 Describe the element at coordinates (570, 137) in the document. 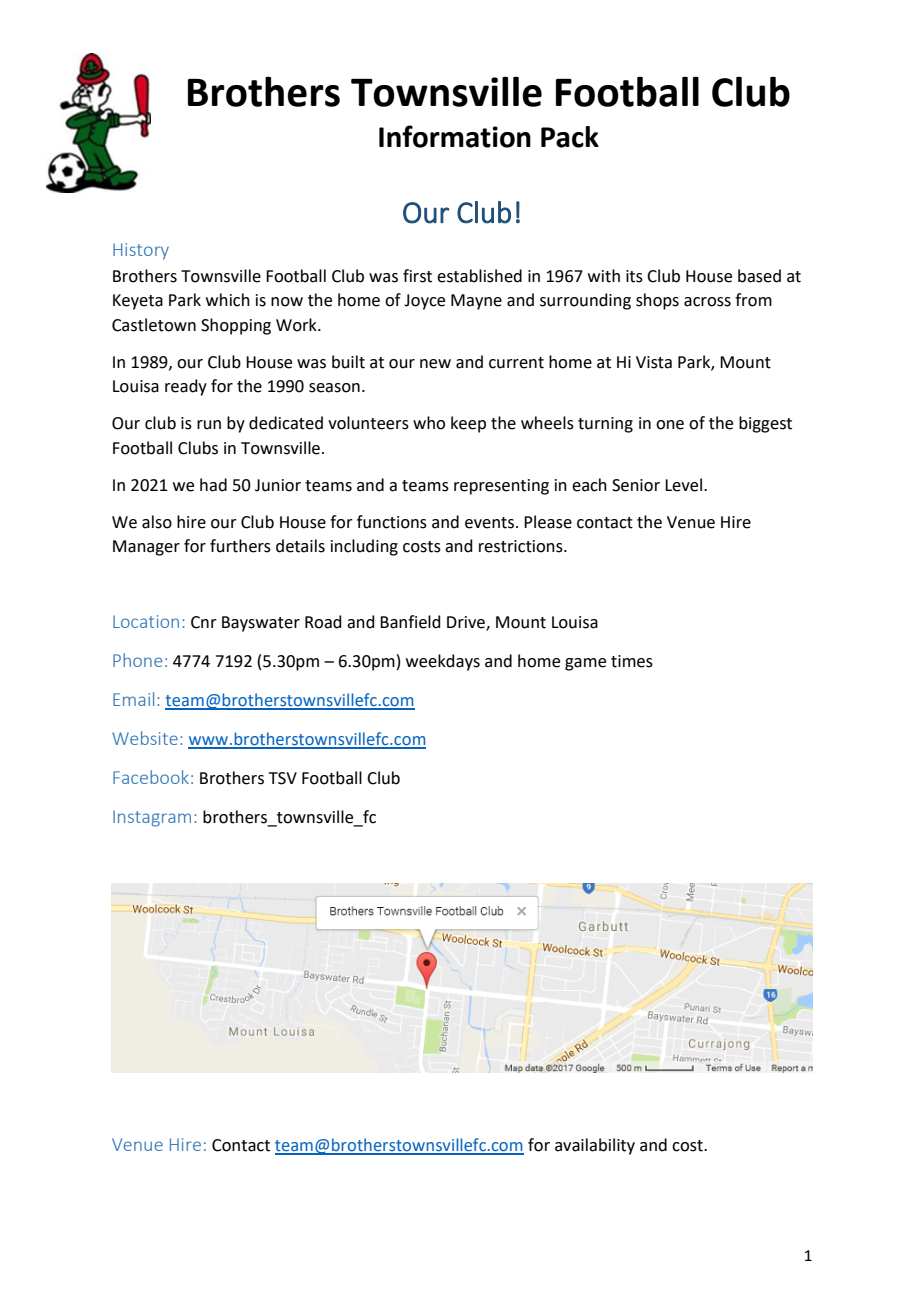

I see `Pack` at that location.
